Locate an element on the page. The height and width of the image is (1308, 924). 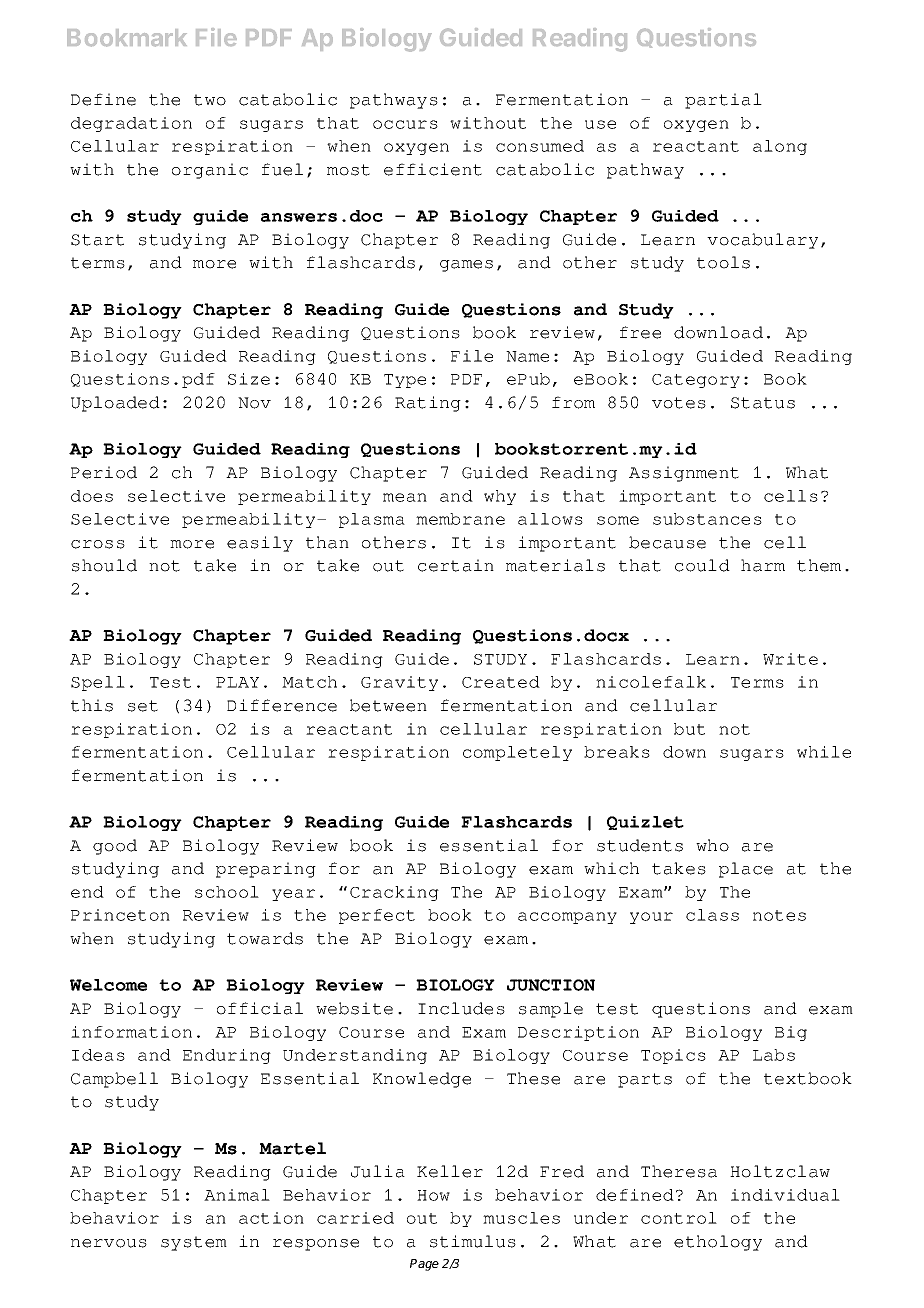
degradation is located at coordinates (131, 124).
